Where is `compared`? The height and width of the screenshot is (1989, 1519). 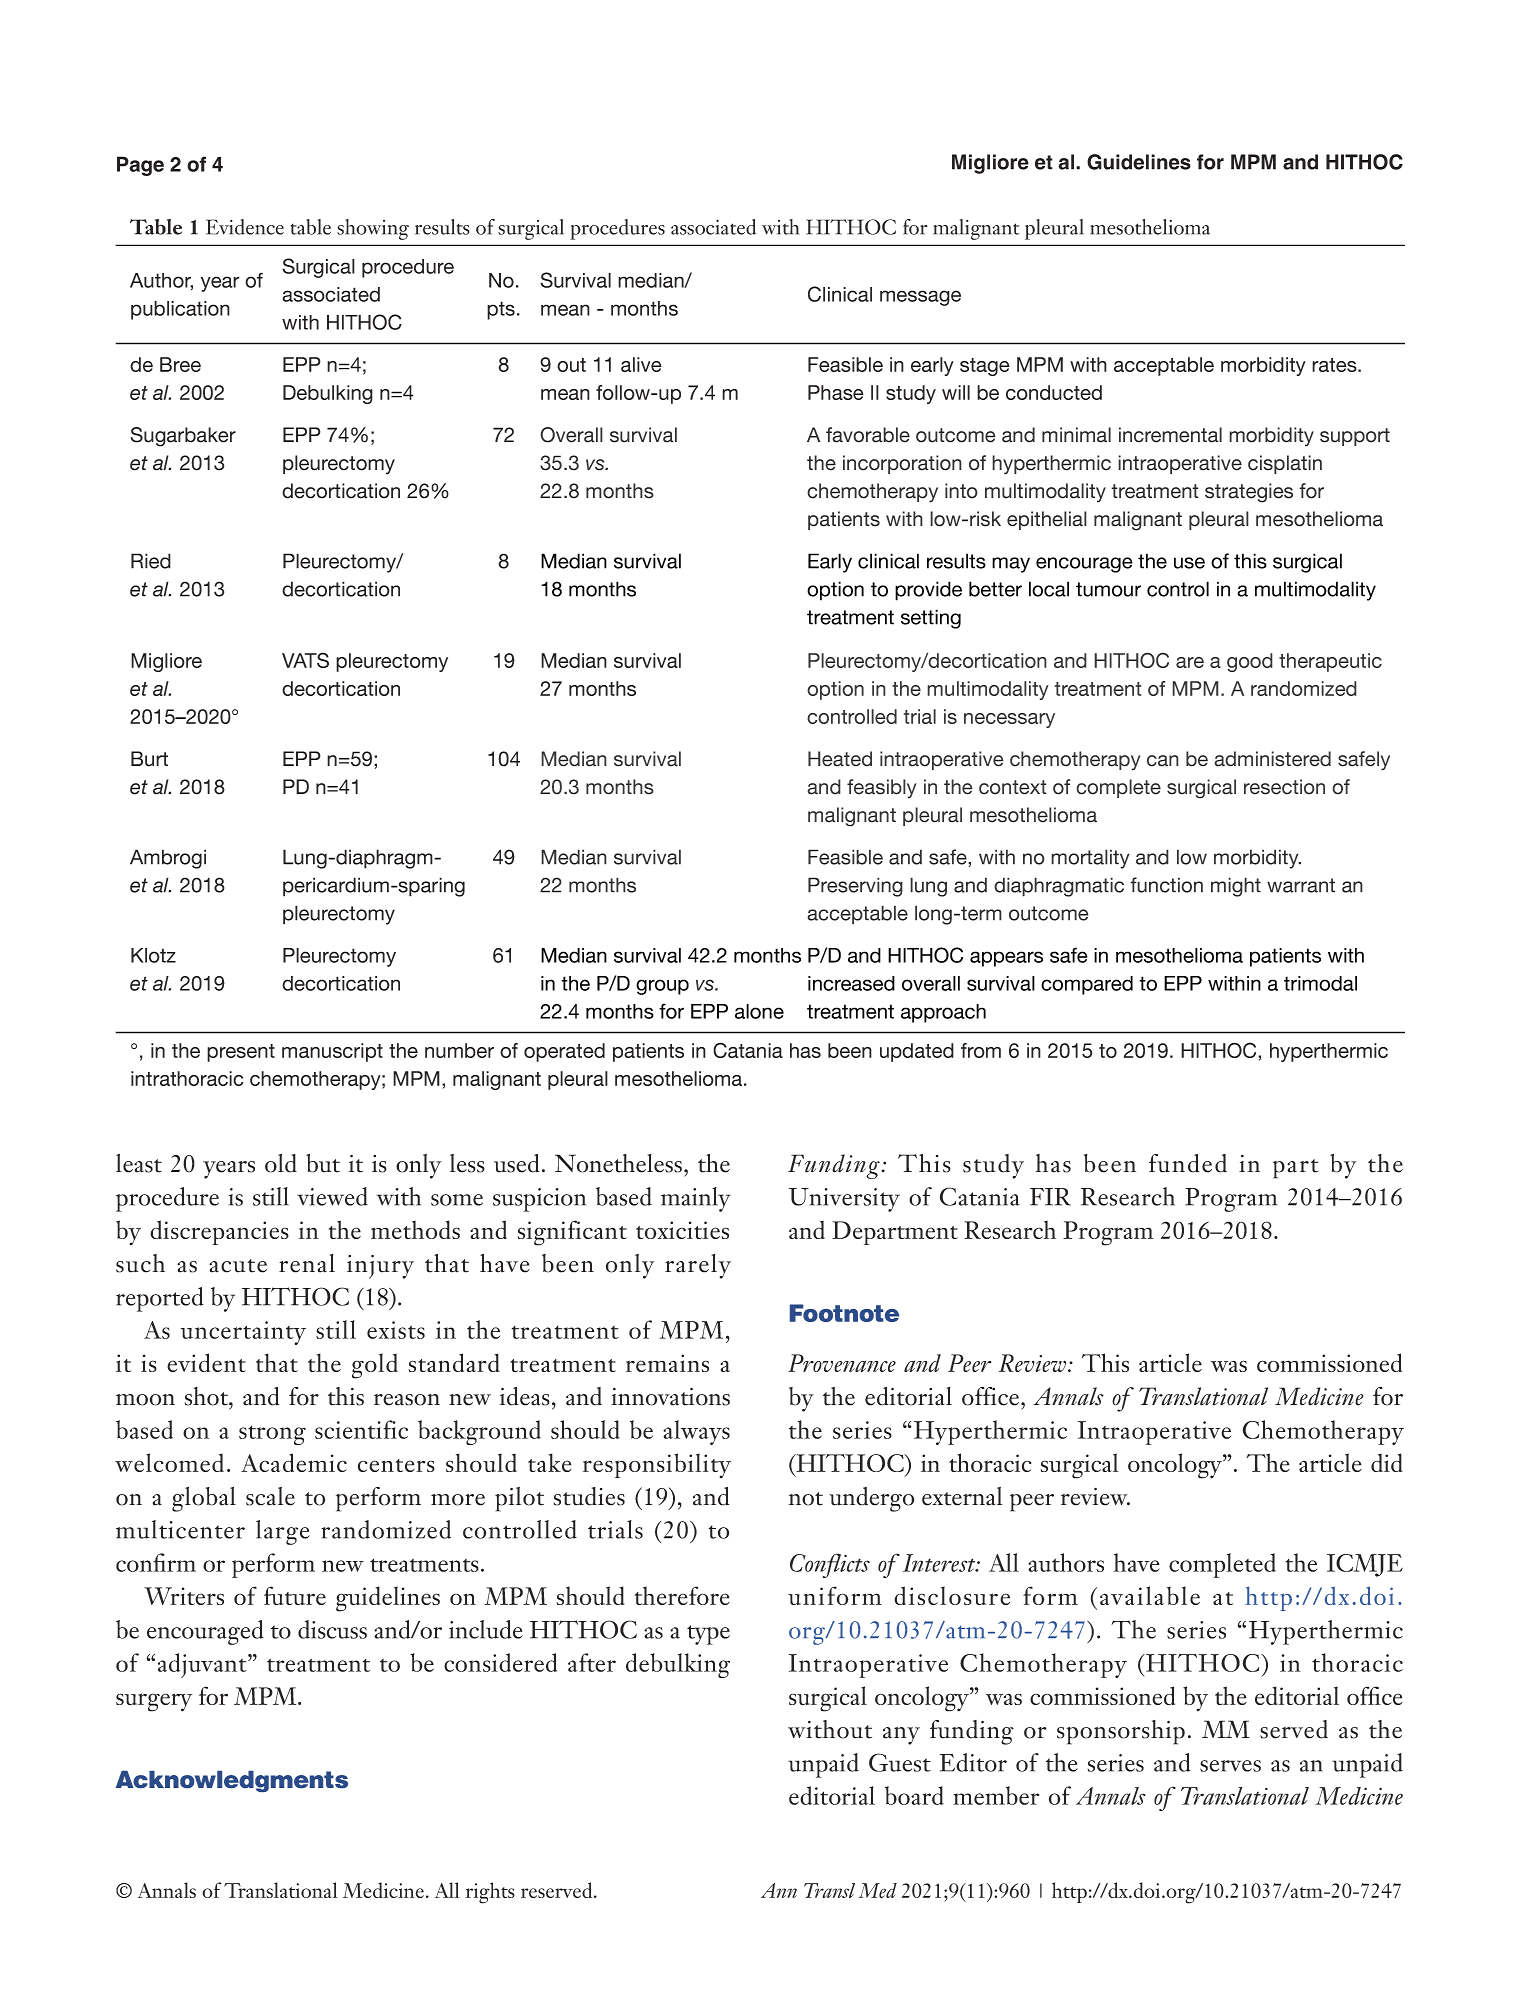
compared is located at coordinates (1087, 985).
